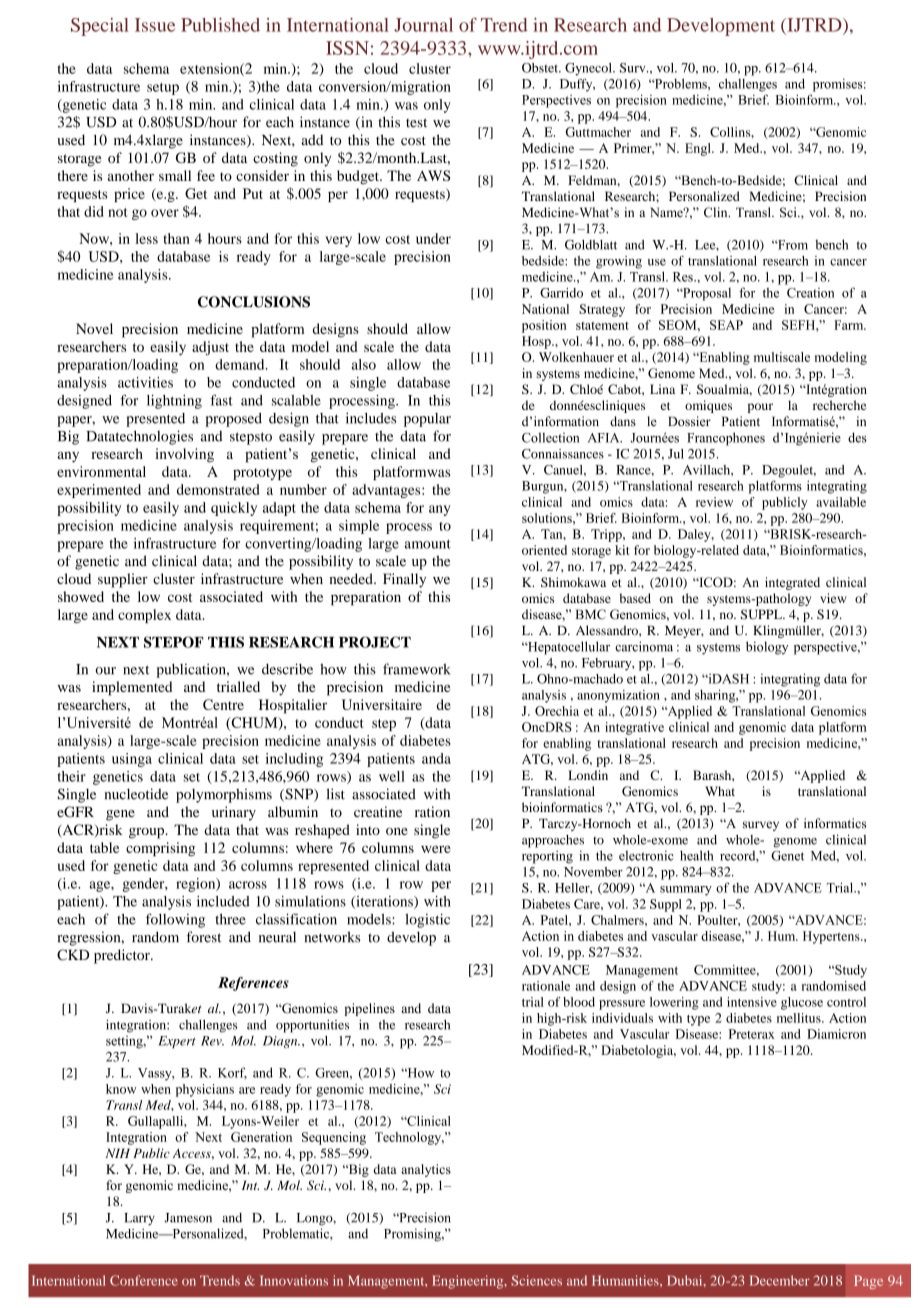 The width and height of the image is (924, 1308). Describe the element at coordinates (163, 89) in the image. I see `setup` at that location.
